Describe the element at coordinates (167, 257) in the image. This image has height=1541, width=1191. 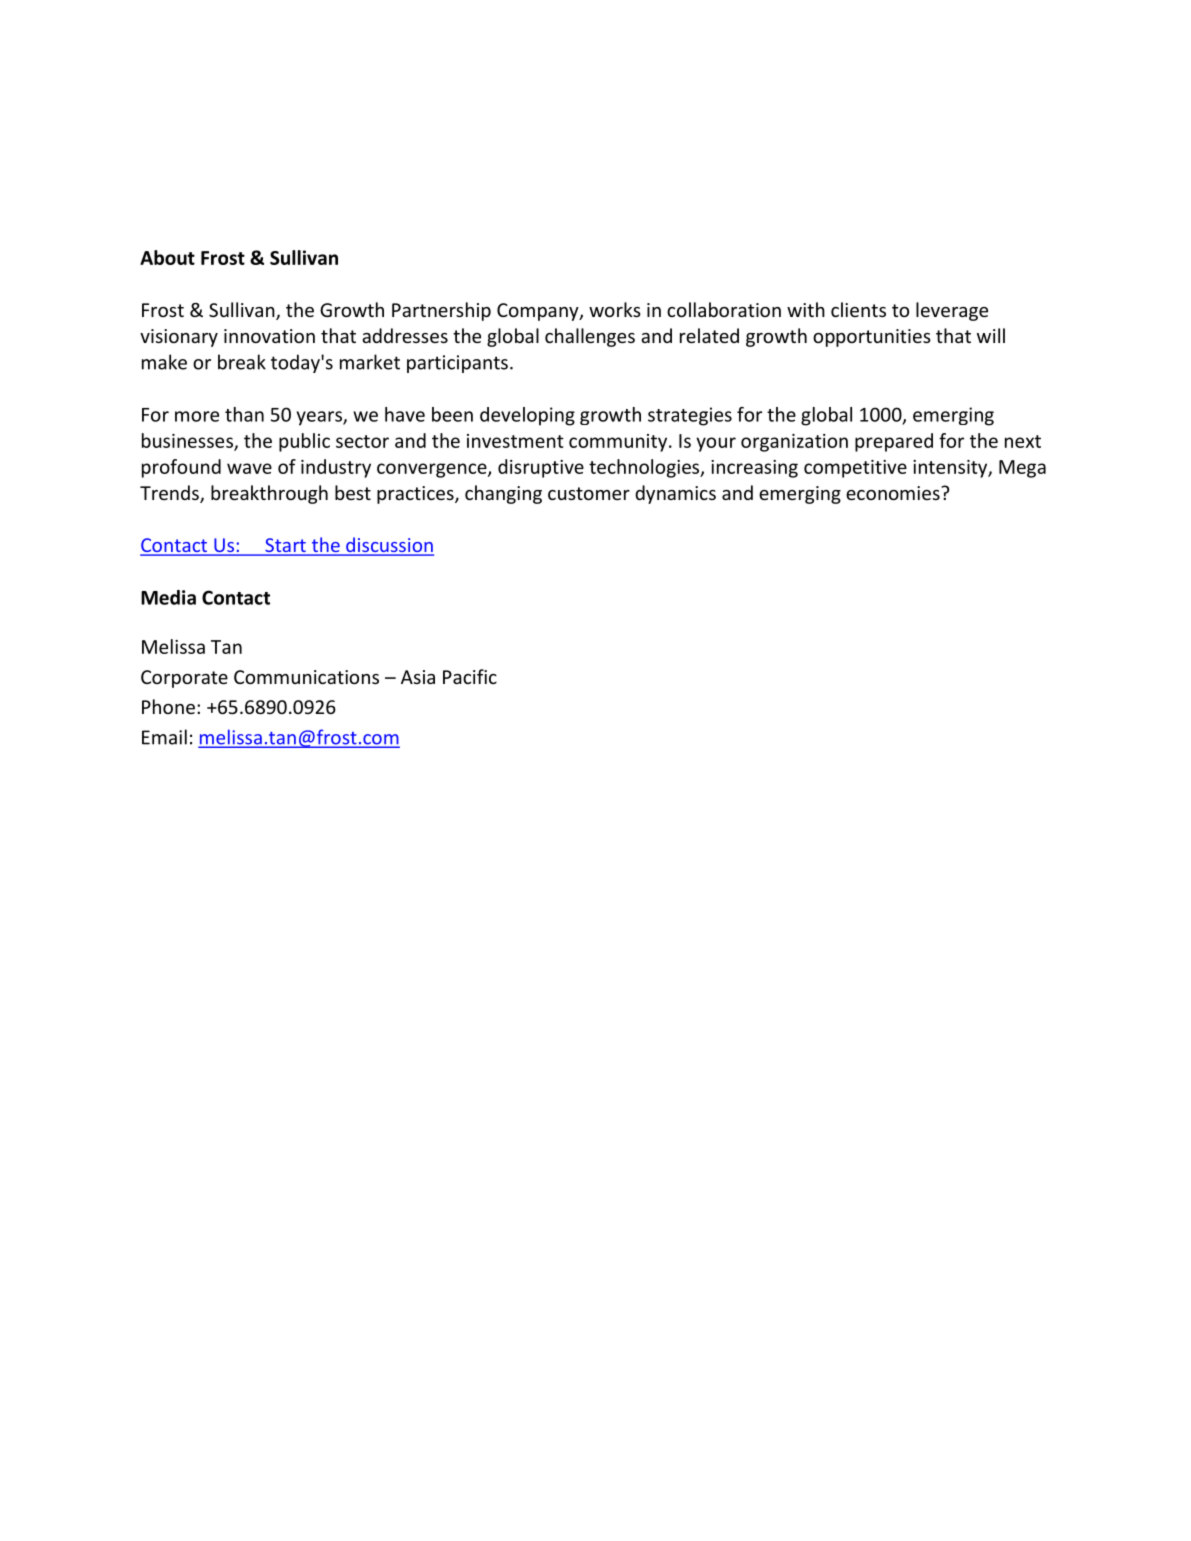
I see `About` at that location.
